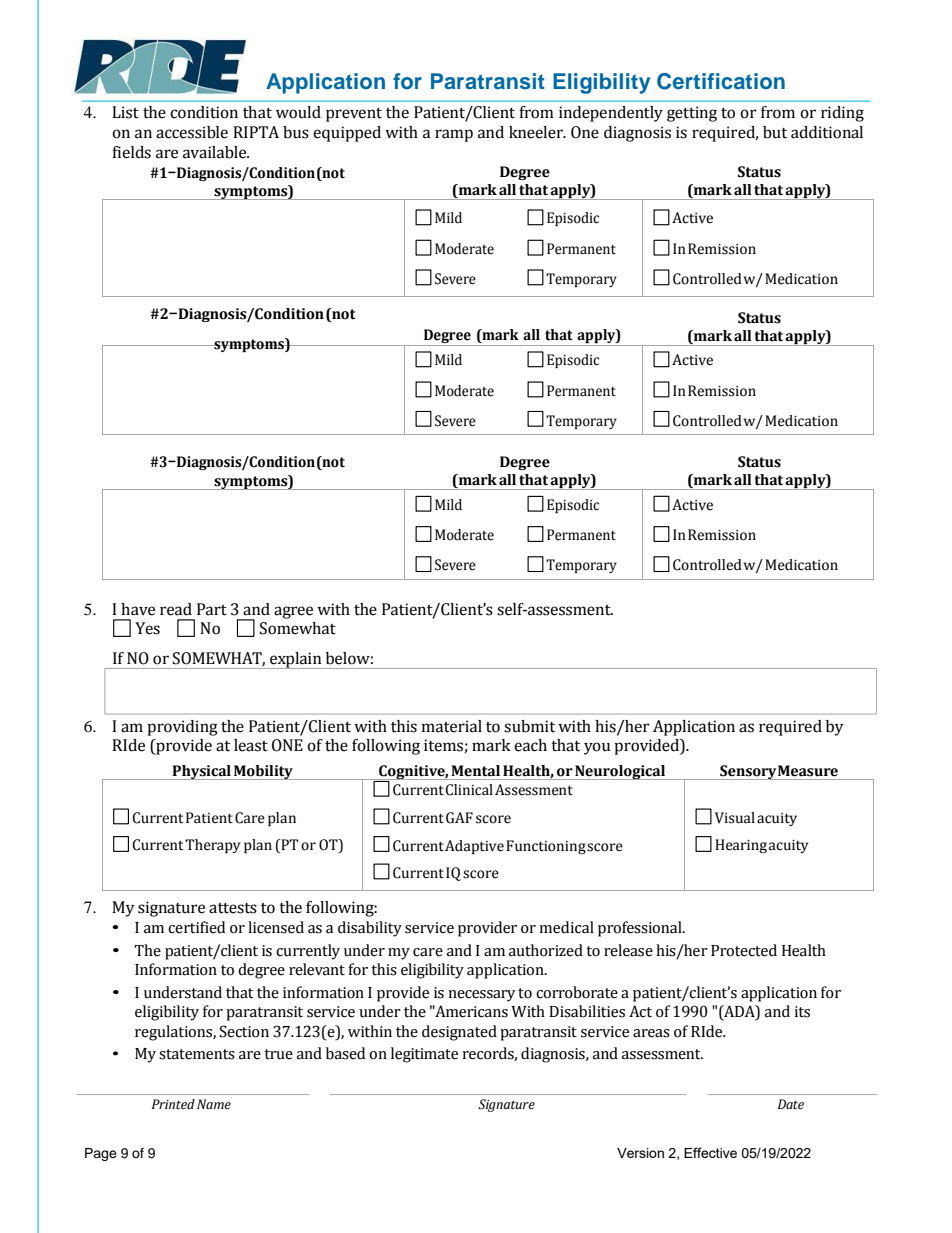  I want to click on material, so click(452, 726).
